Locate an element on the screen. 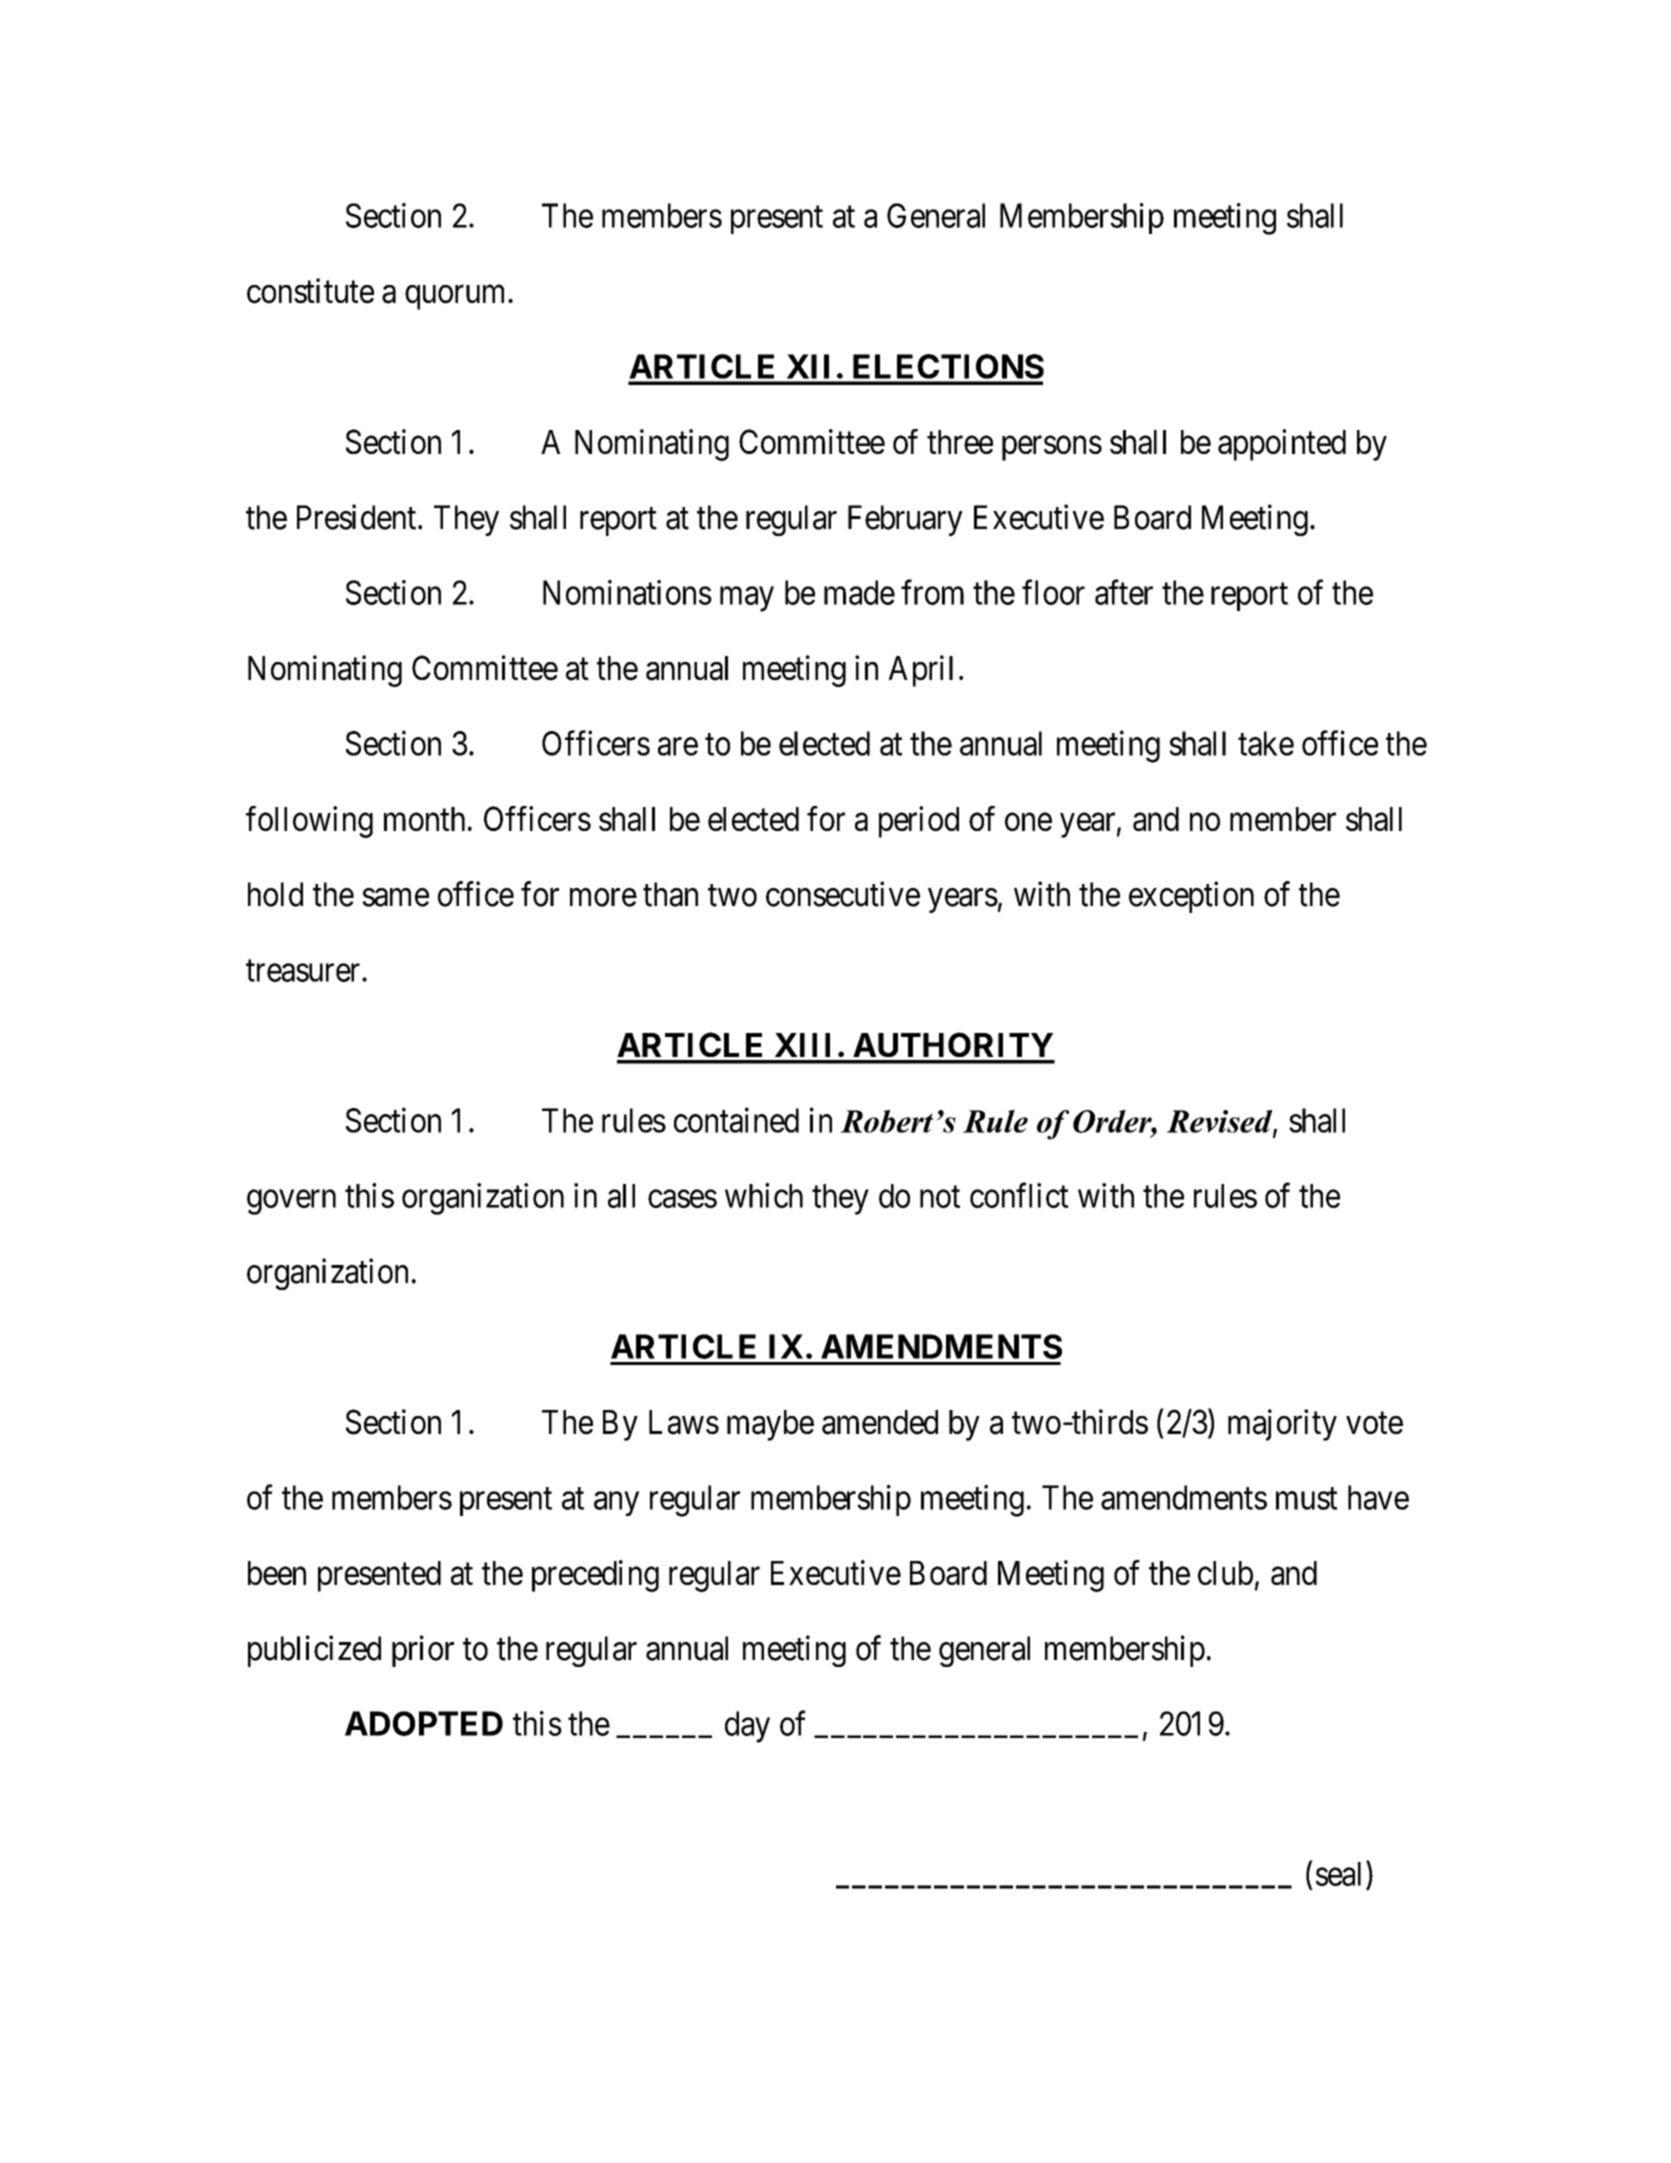  seal is located at coordinates (1338, 1874).
